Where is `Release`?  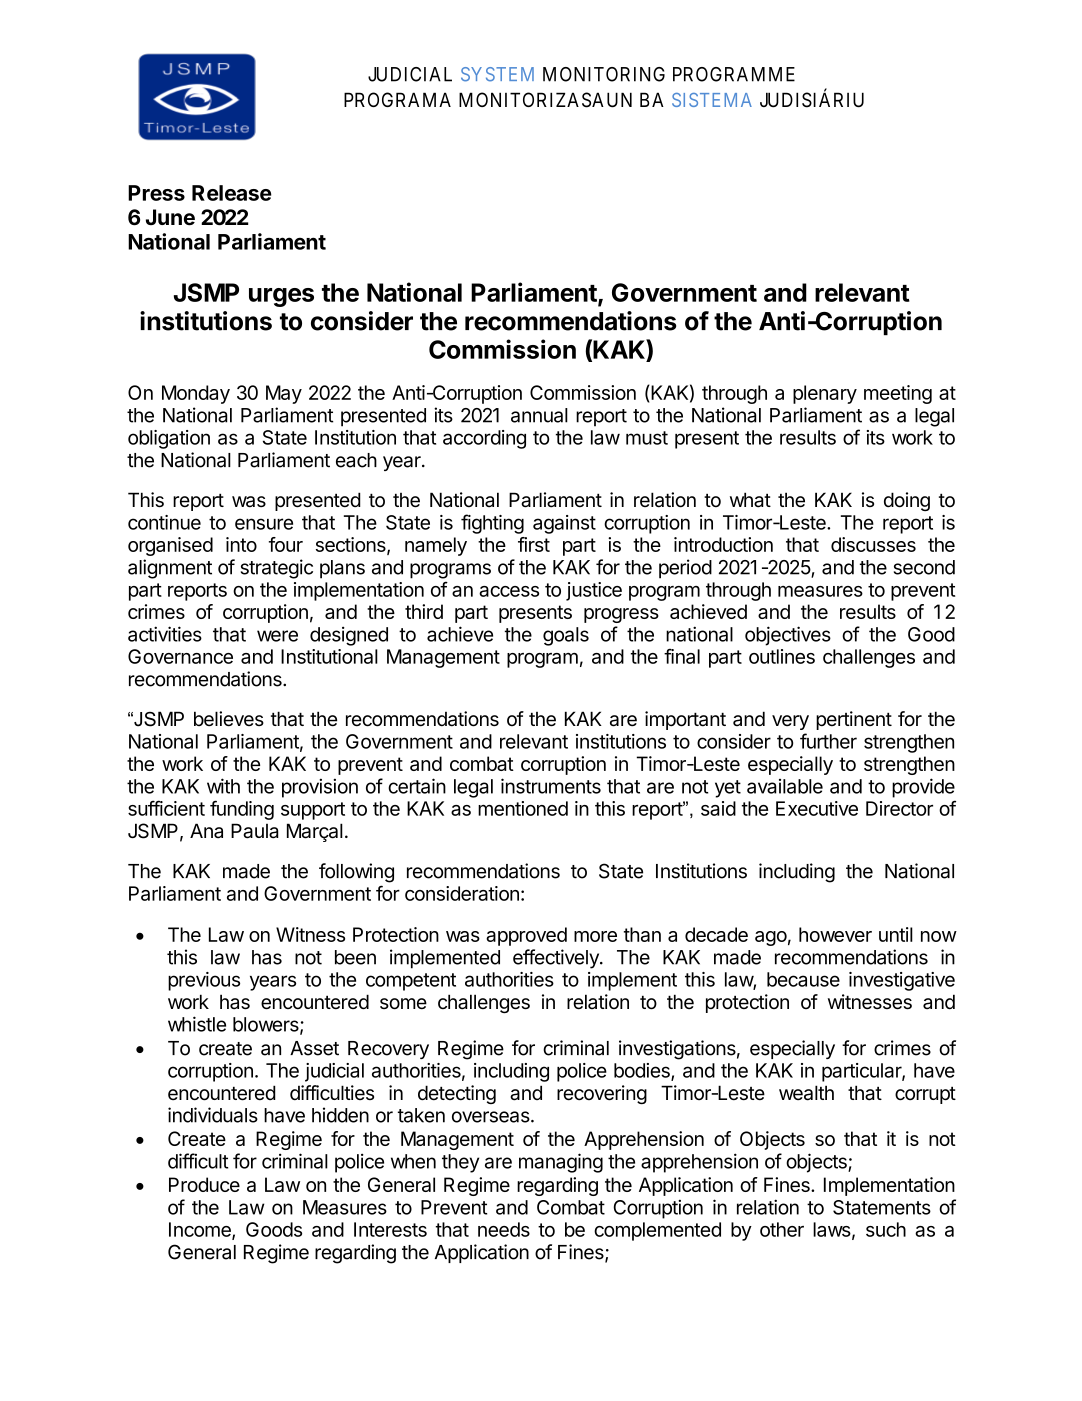
Release is located at coordinates (232, 193).
